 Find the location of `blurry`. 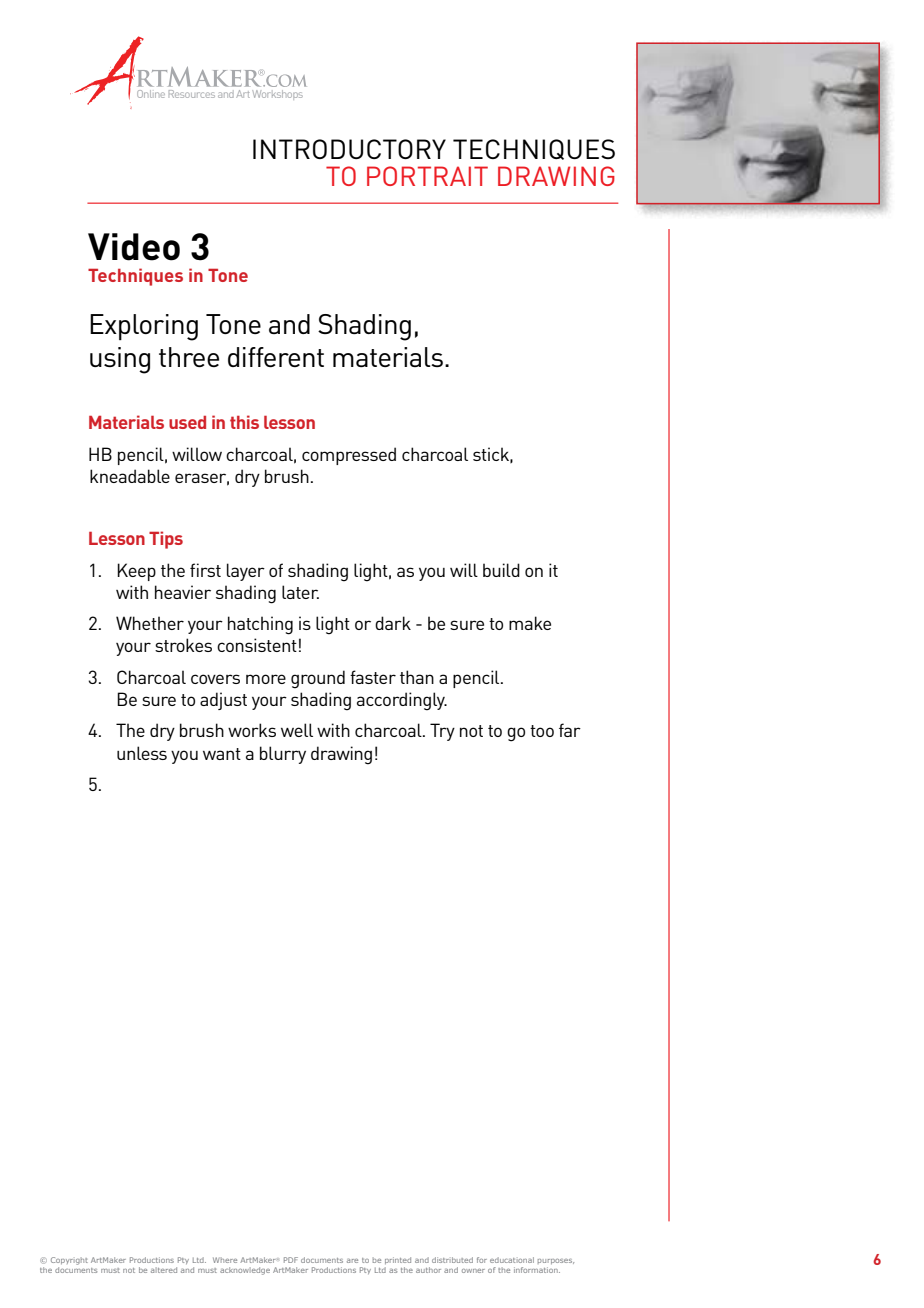

blurry is located at coordinates (283, 755).
